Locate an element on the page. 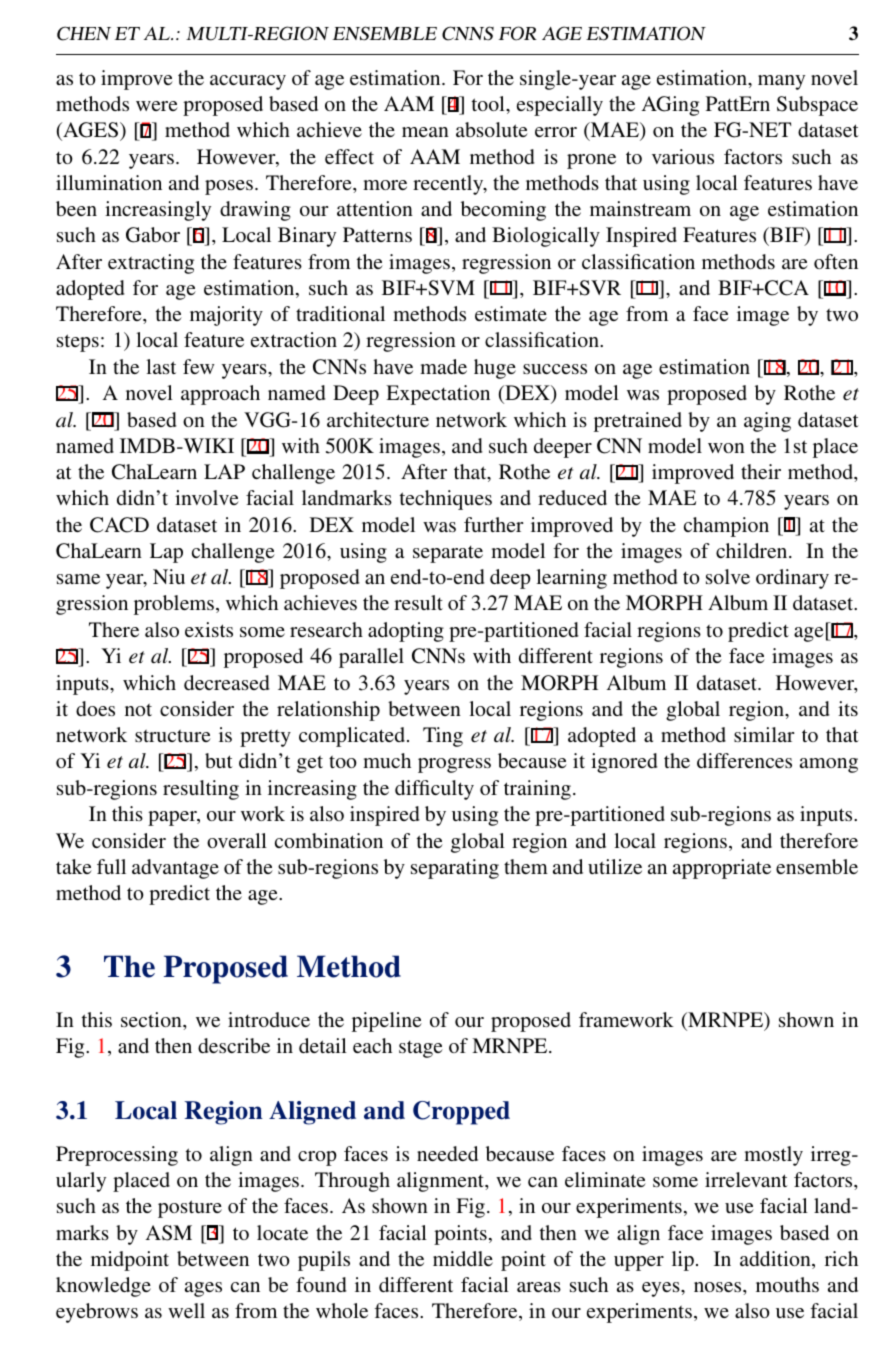 The height and width of the document is (1356, 896). parallel is located at coordinates (371, 658).
